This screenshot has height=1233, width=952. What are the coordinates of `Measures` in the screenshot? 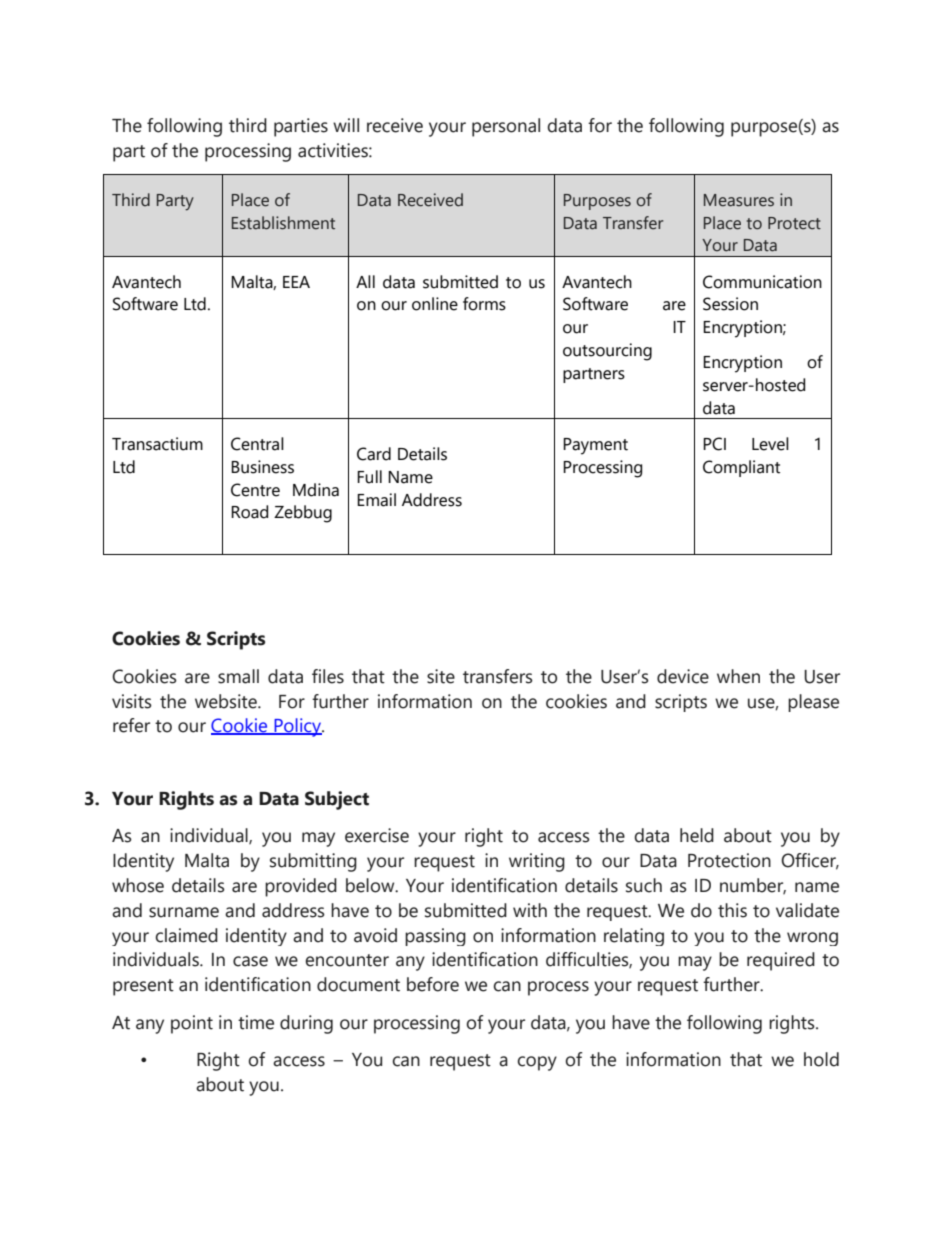 It's located at (739, 200).
